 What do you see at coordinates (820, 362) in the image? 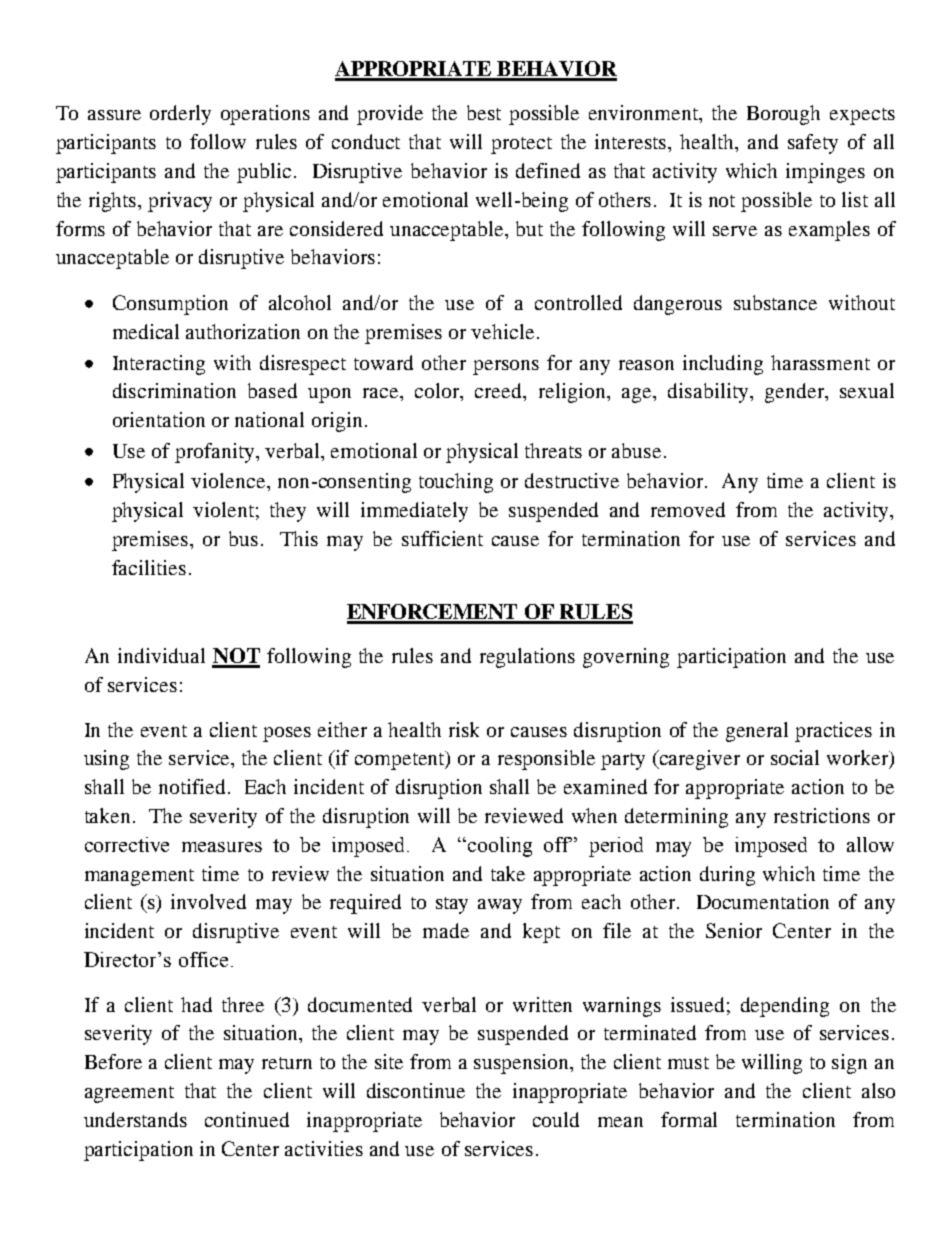
I see `harassment` at bounding box center [820, 362].
